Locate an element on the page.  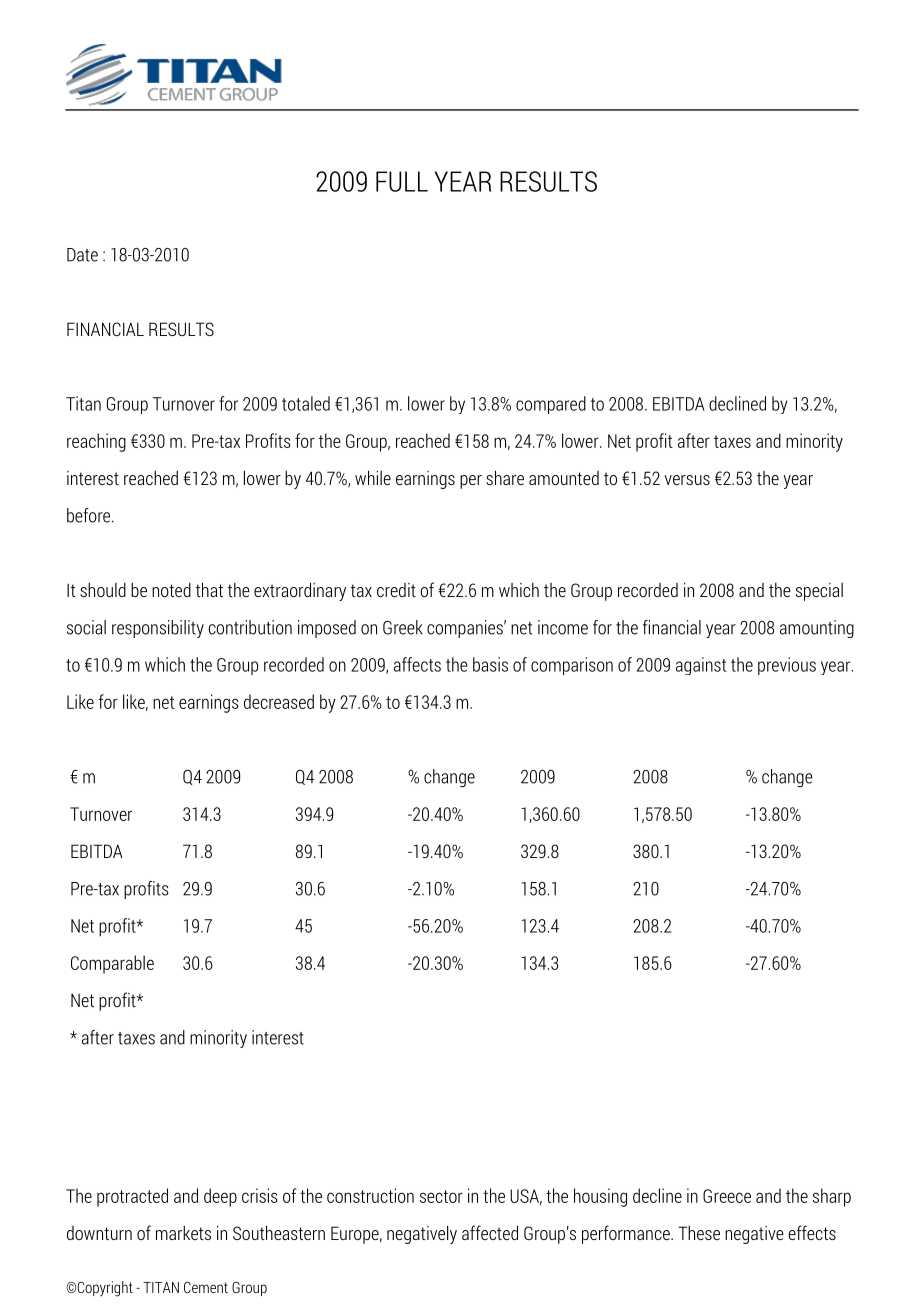
noted is located at coordinates (171, 590).
